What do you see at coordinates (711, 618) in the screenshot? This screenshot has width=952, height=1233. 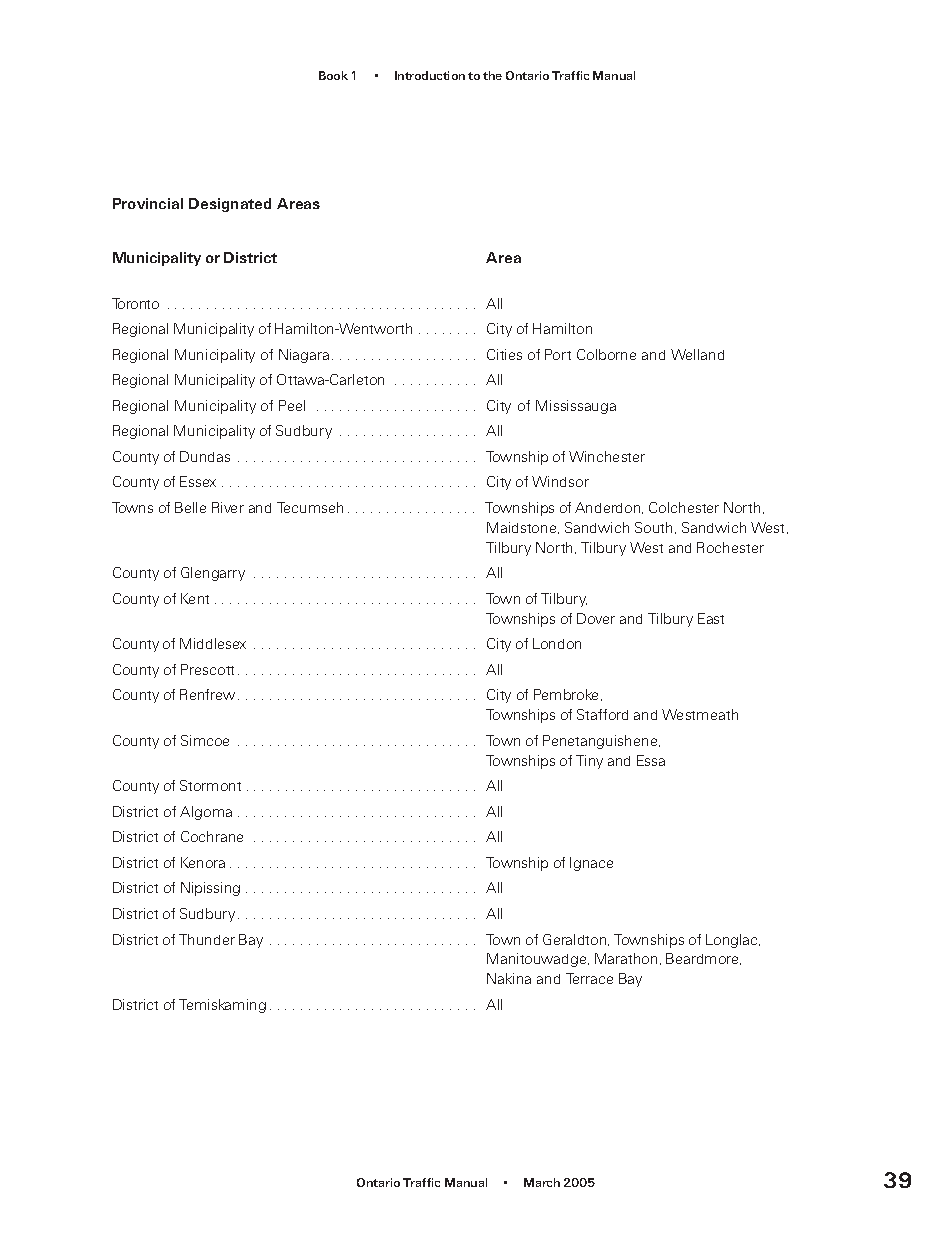 I see `East` at bounding box center [711, 618].
